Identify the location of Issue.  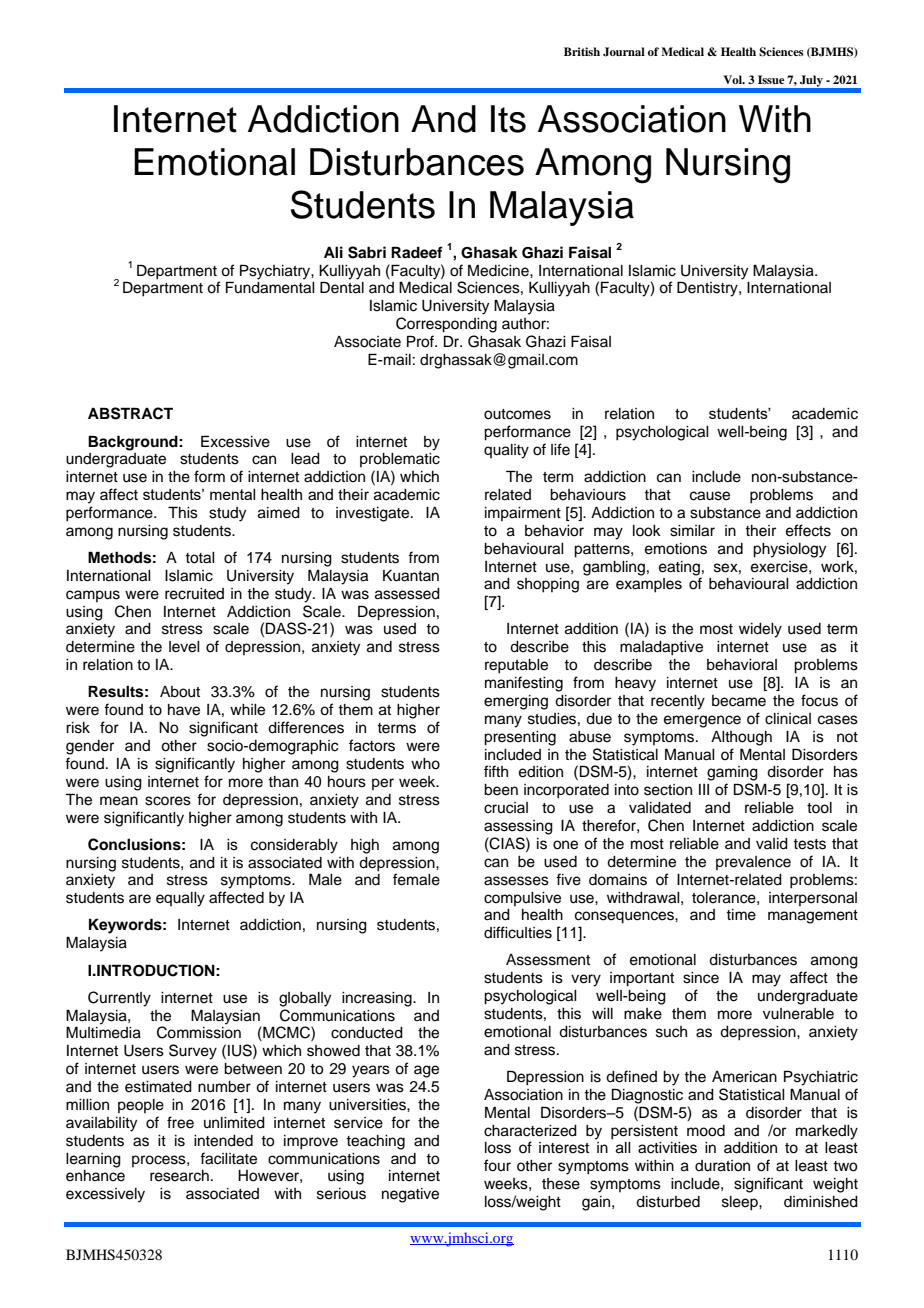
(771, 79).
